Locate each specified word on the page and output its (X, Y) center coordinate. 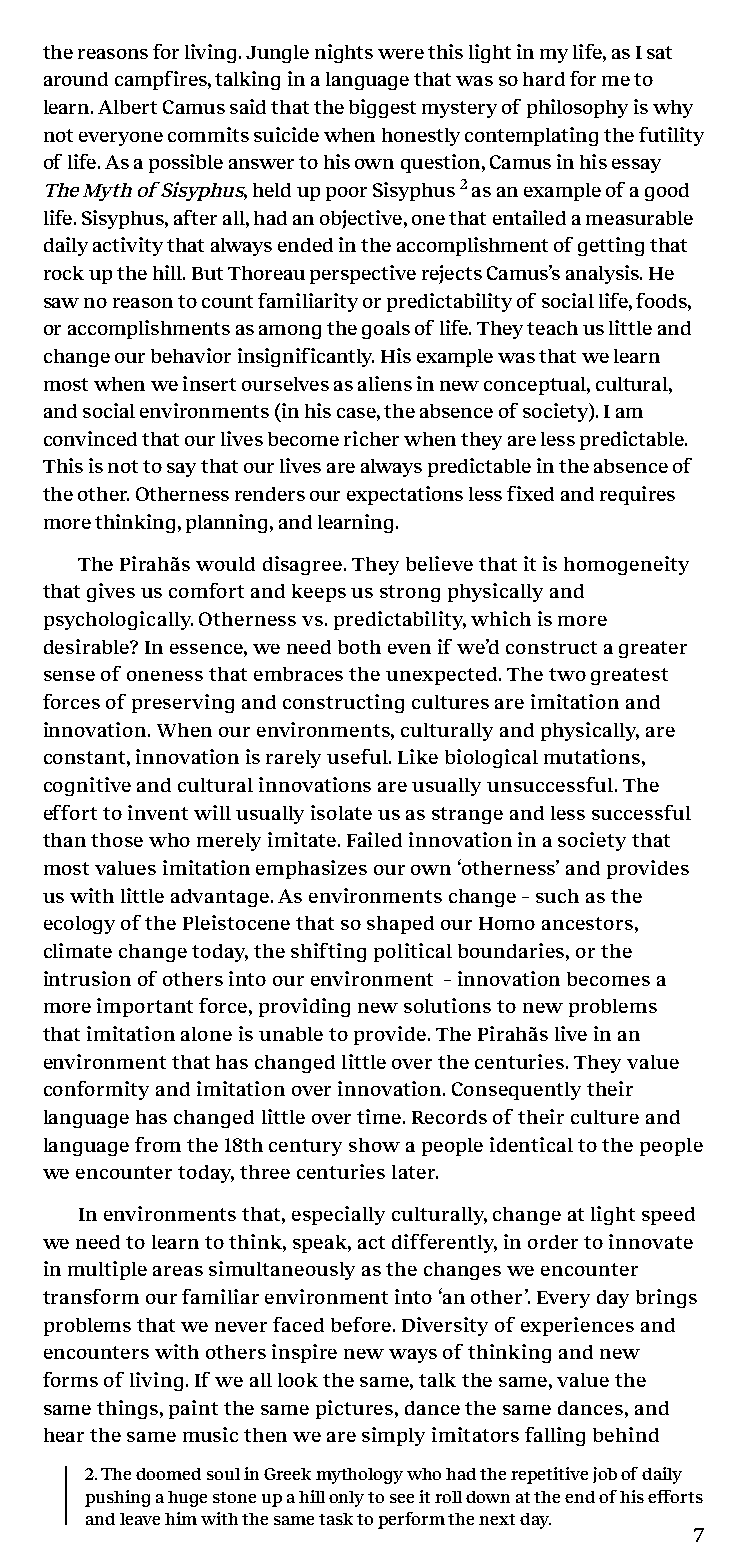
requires (637, 495)
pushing (117, 1498)
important (145, 1007)
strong (410, 593)
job (605, 1475)
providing (304, 1007)
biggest (382, 108)
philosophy (577, 108)
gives (111, 592)
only (346, 1499)
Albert (127, 107)
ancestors (587, 923)
